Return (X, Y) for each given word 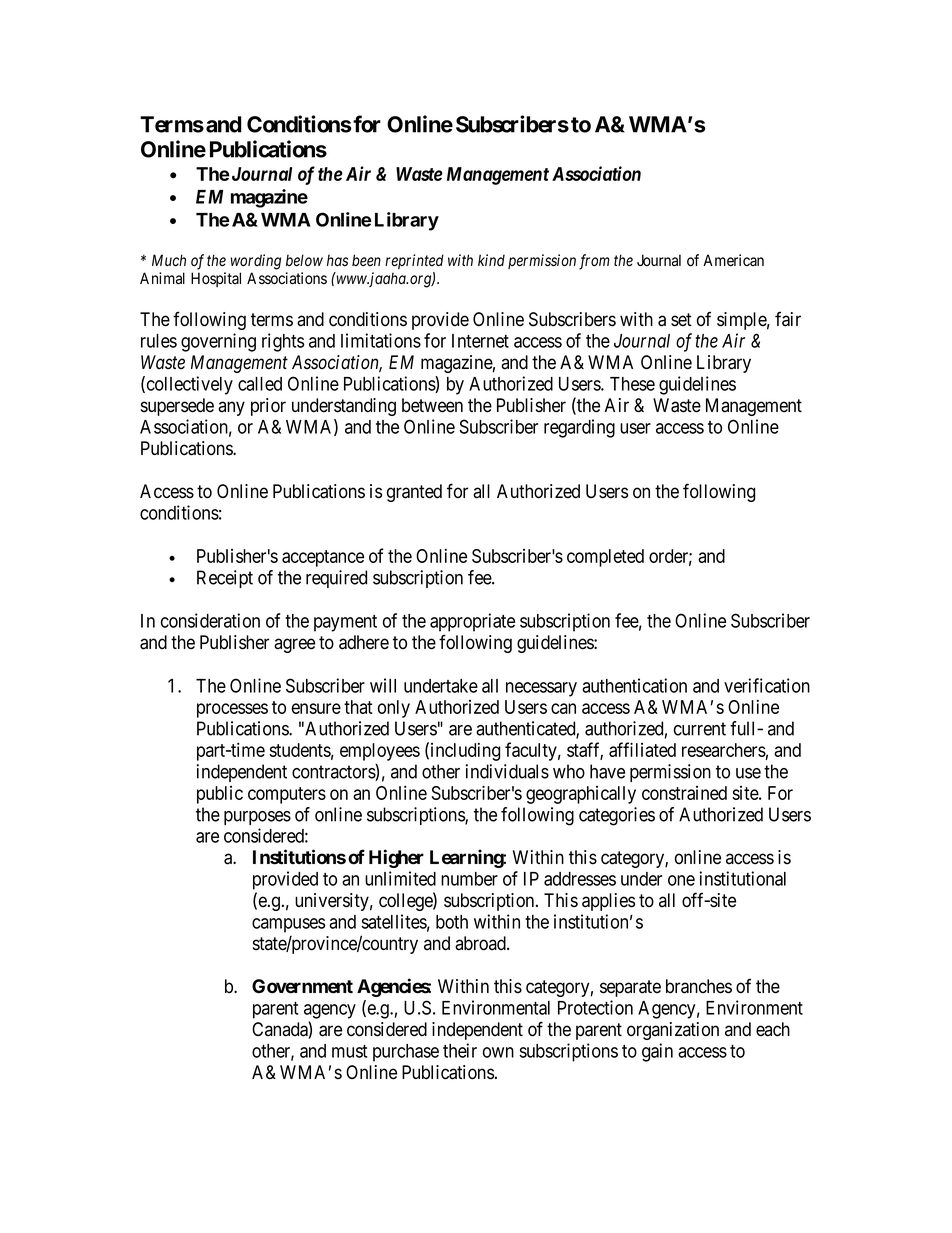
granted (414, 493)
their (460, 1050)
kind (491, 260)
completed (605, 558)
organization (673, 1031)
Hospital (216, 279)
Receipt (225, 579)
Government (302, 986)
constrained (684, 793)
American (733, 260)
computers (287, 795)
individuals (507, 771)
